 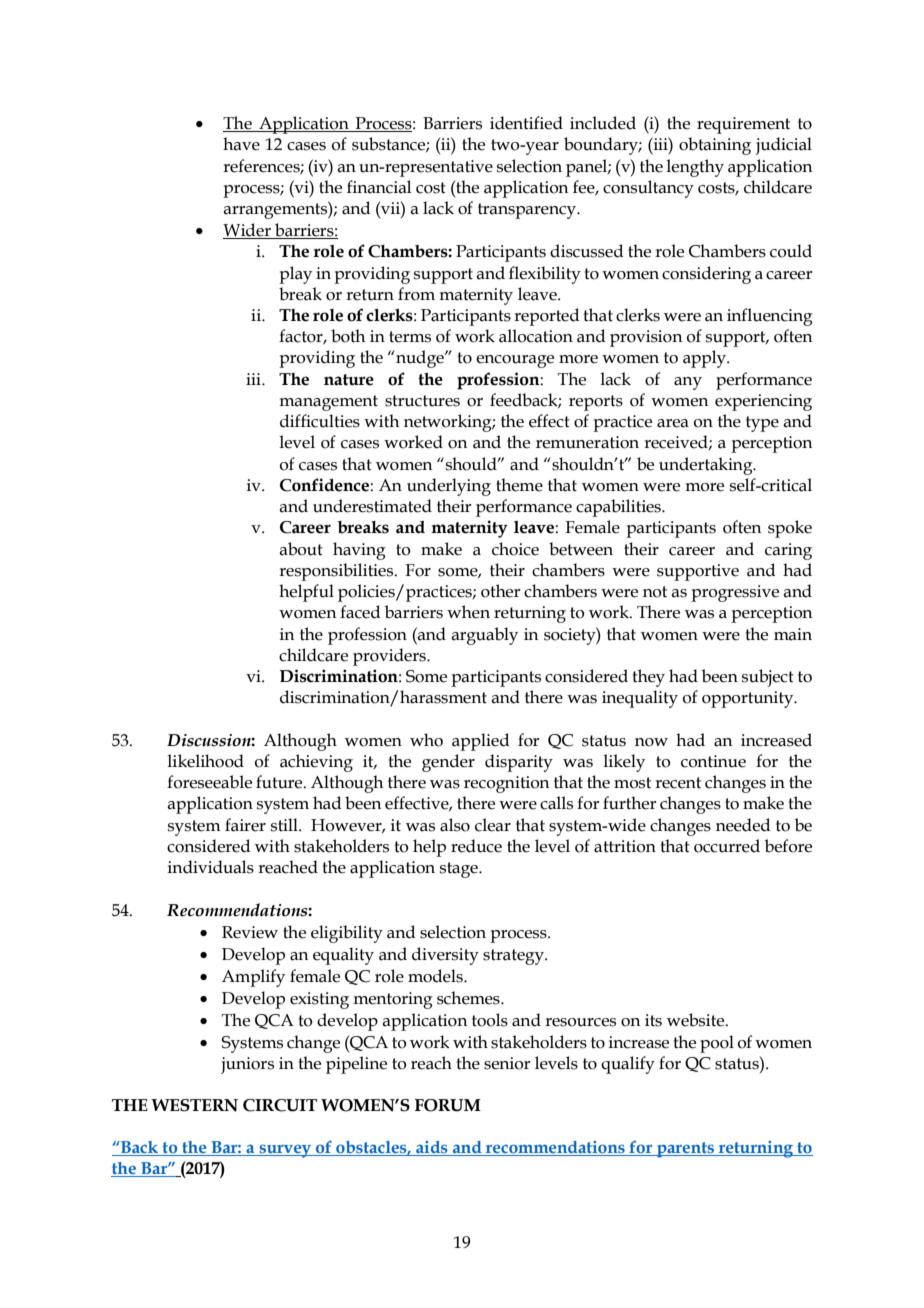 I want to click on arguably, so click(x=484, y=636).
